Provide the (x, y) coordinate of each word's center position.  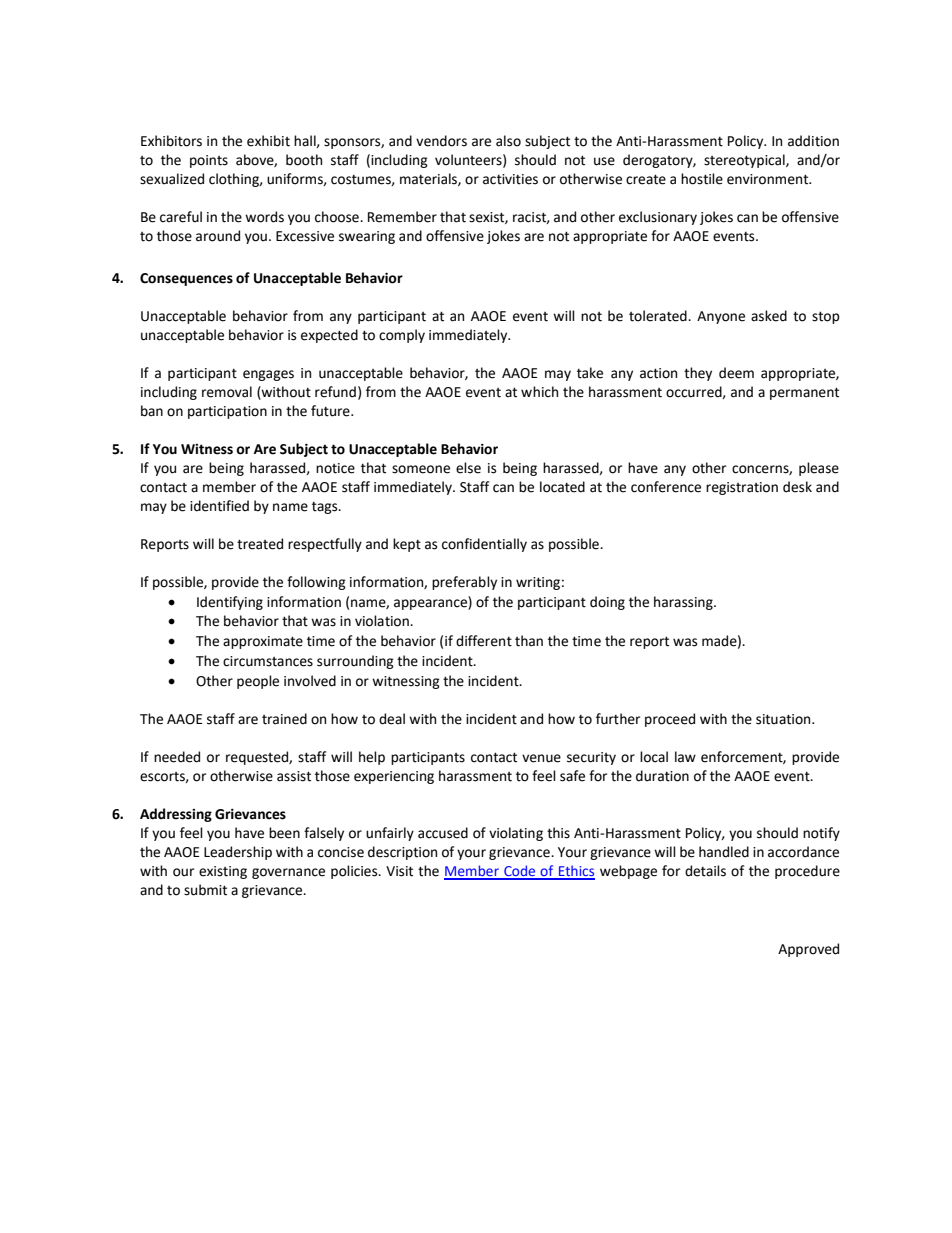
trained (284, 719)
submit (205, 890)
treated (260, 544)
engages (268, 375)
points (209, 161)
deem (736, 373)
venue (541, 758)
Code (520, 872)
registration (742, 488)
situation (784, 719)
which (539, 392)
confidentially (484, 545)
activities (510, 179)
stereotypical (745, 161)
